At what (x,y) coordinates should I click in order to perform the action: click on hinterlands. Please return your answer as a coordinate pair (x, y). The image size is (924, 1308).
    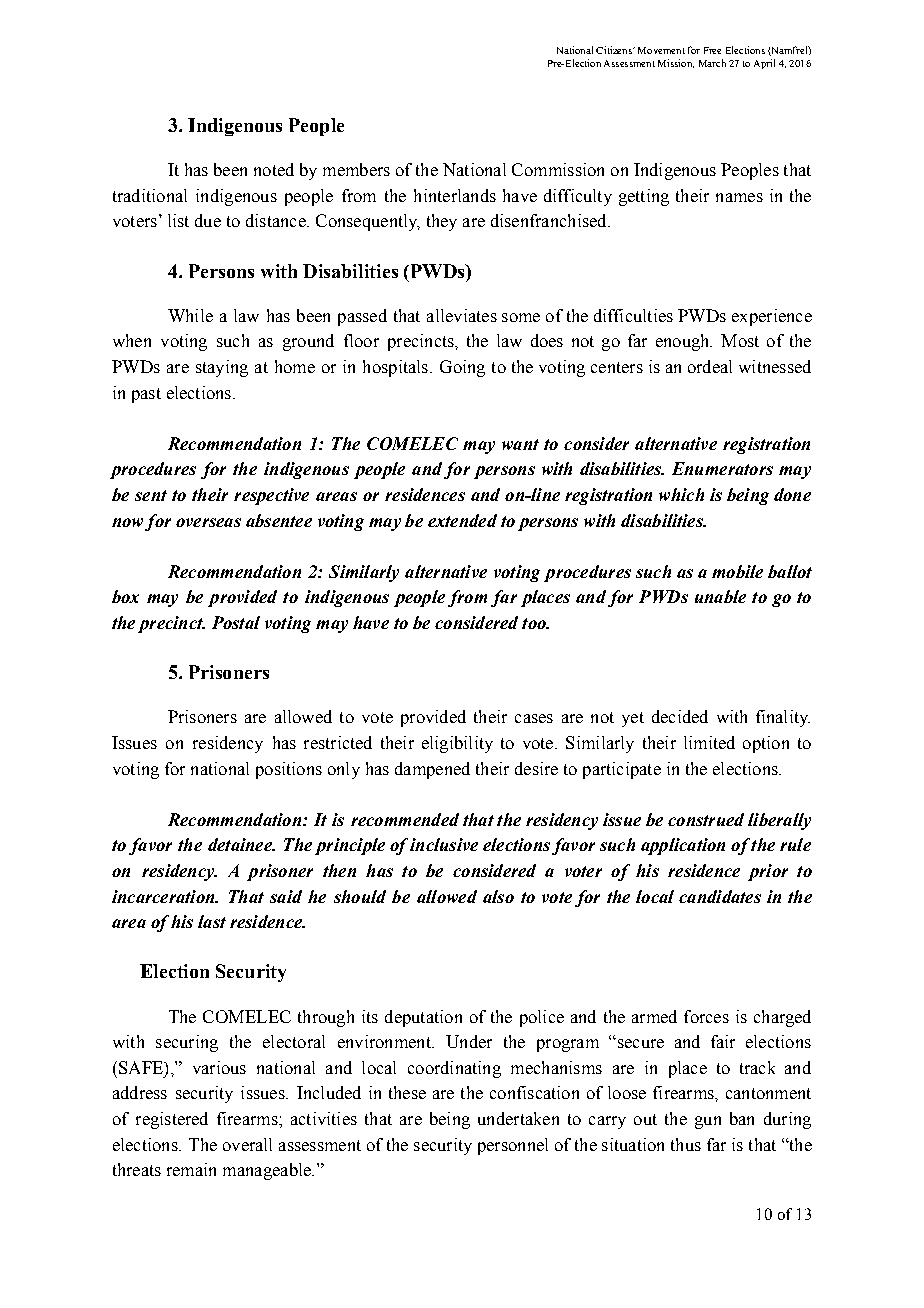
    Looking at the image, I should click on (455, 195).
